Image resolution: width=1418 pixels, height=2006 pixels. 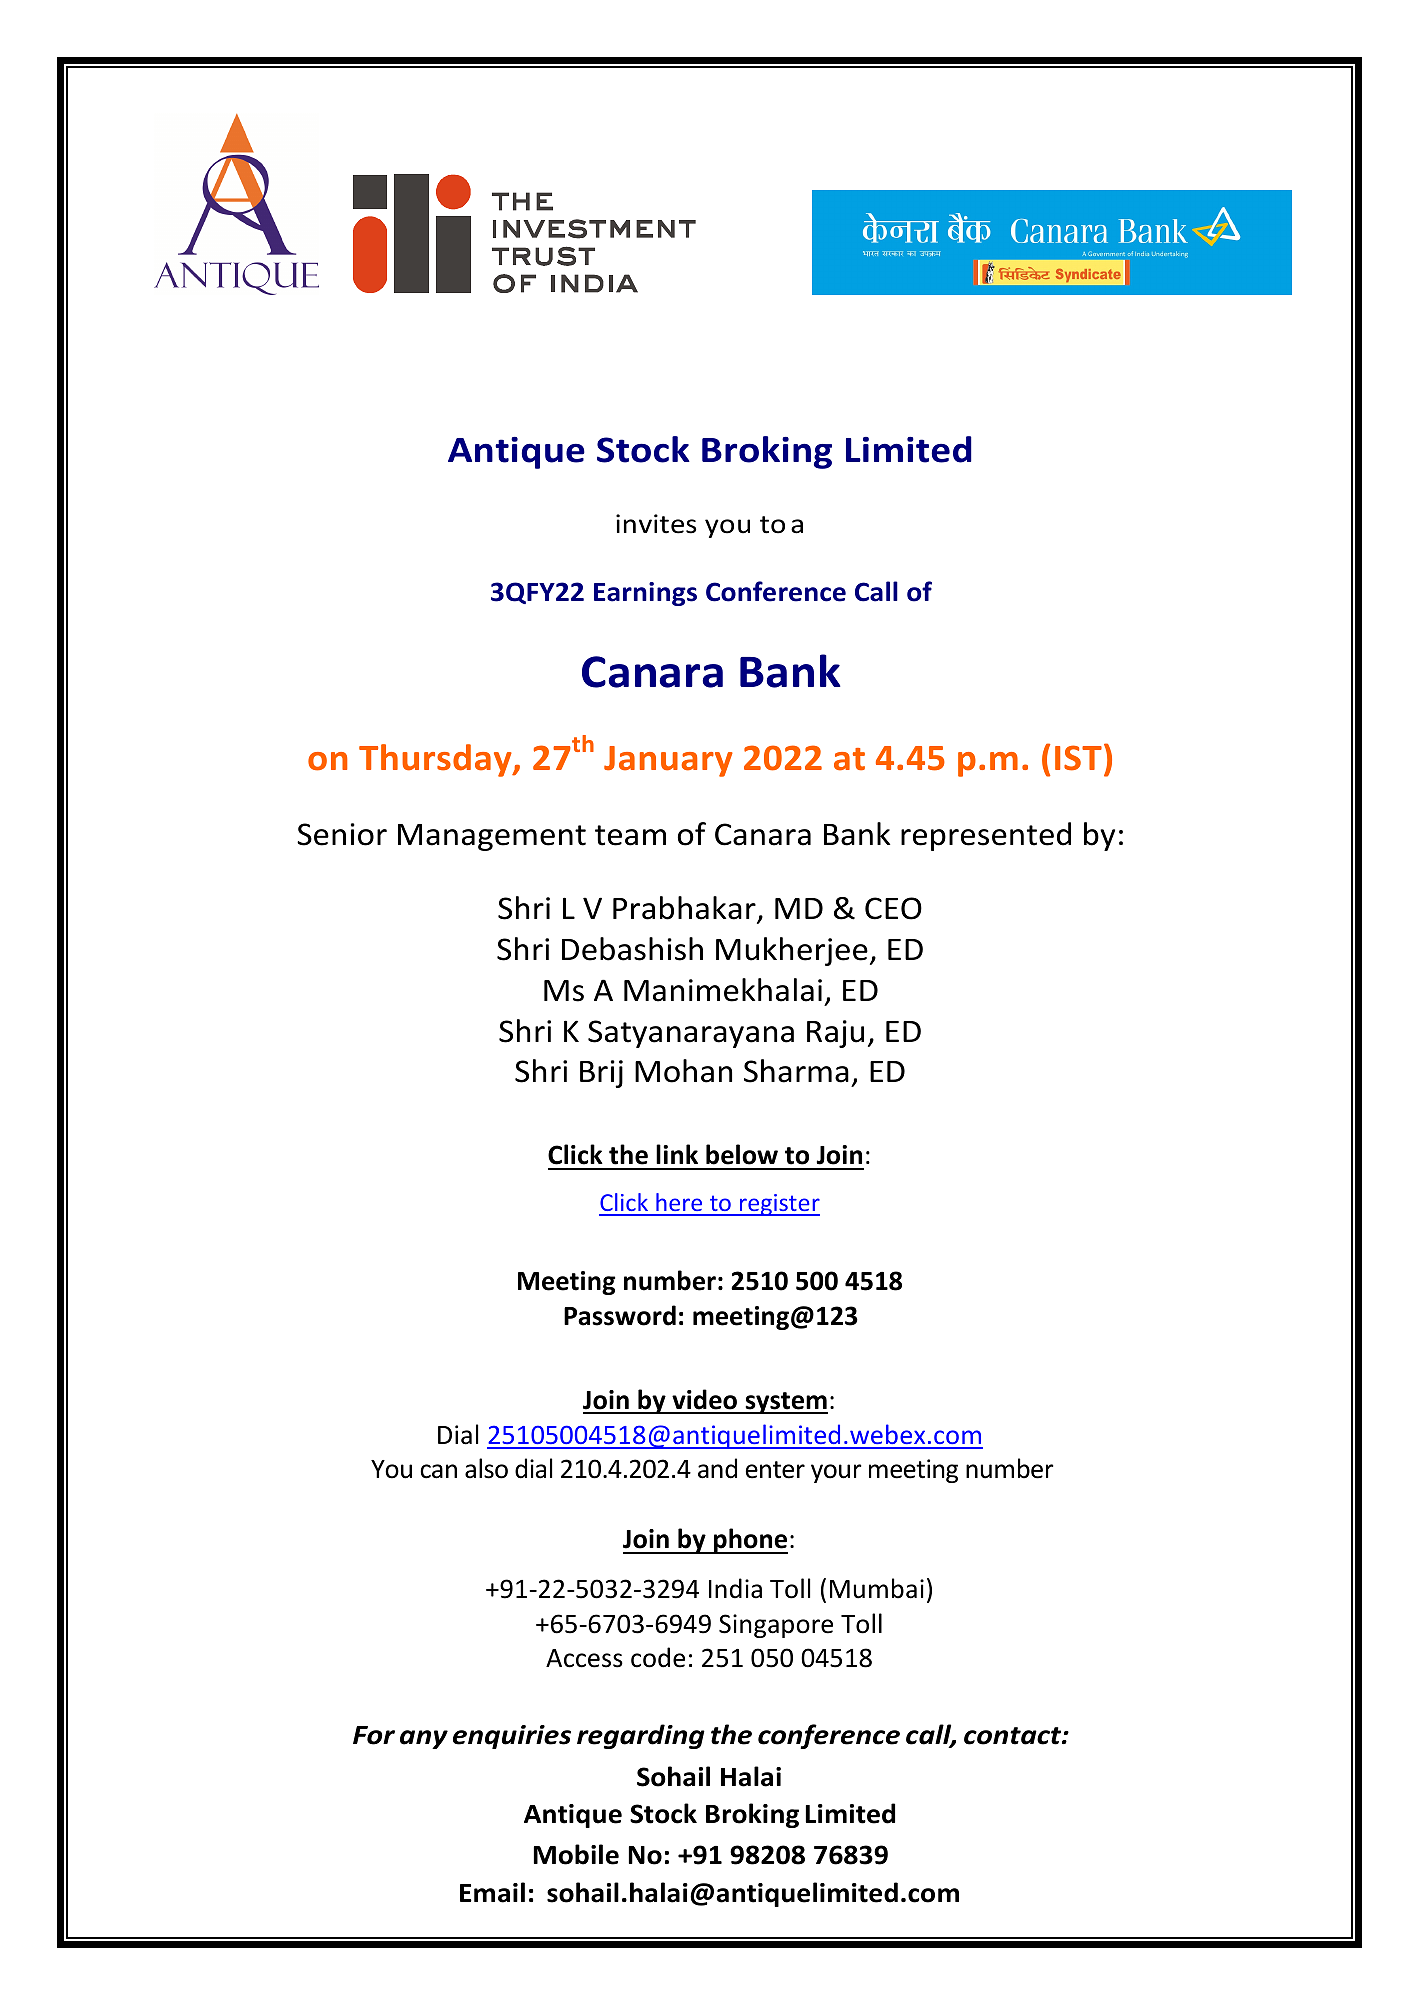 I want to click on Mumbai, so click(x=877, y=1588).
